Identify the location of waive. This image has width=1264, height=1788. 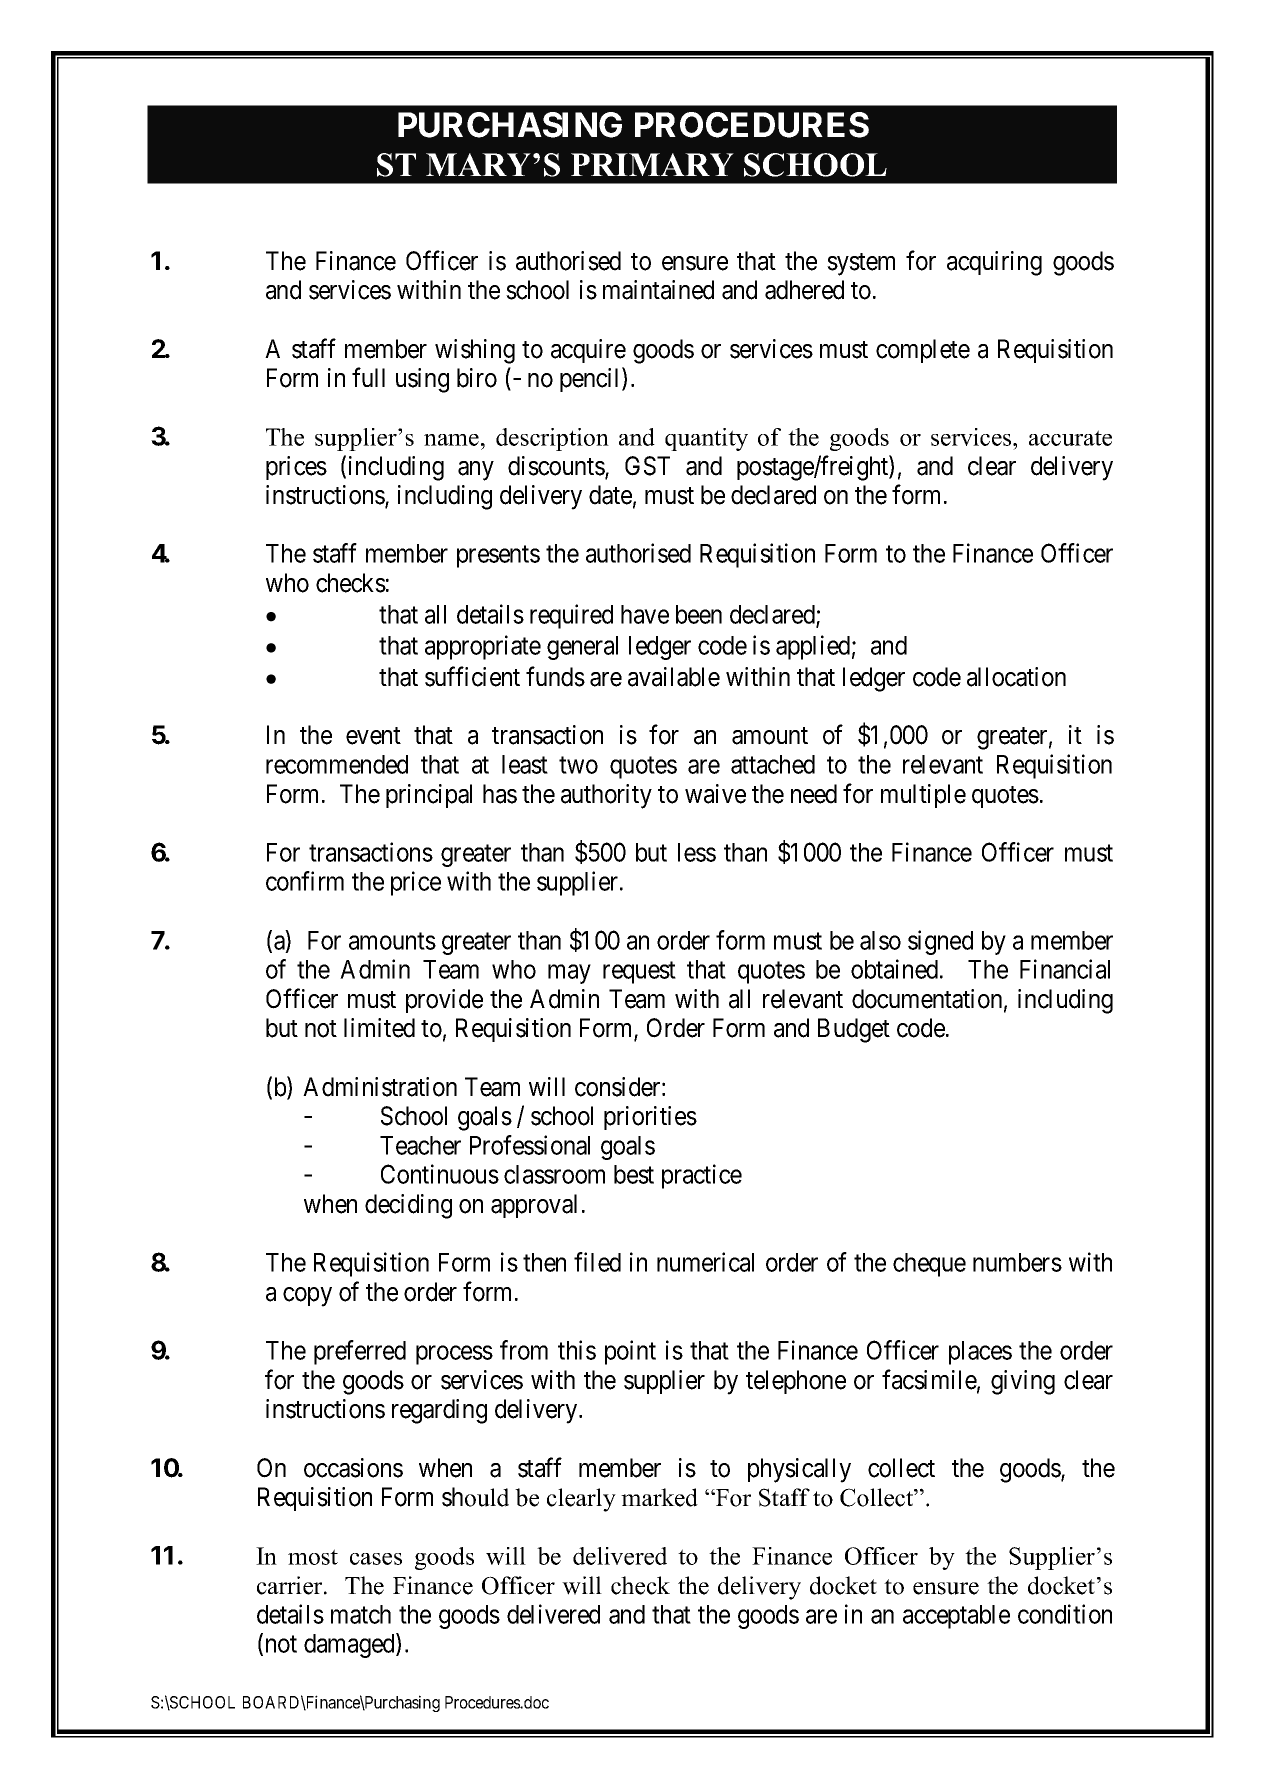
(715, 794).
